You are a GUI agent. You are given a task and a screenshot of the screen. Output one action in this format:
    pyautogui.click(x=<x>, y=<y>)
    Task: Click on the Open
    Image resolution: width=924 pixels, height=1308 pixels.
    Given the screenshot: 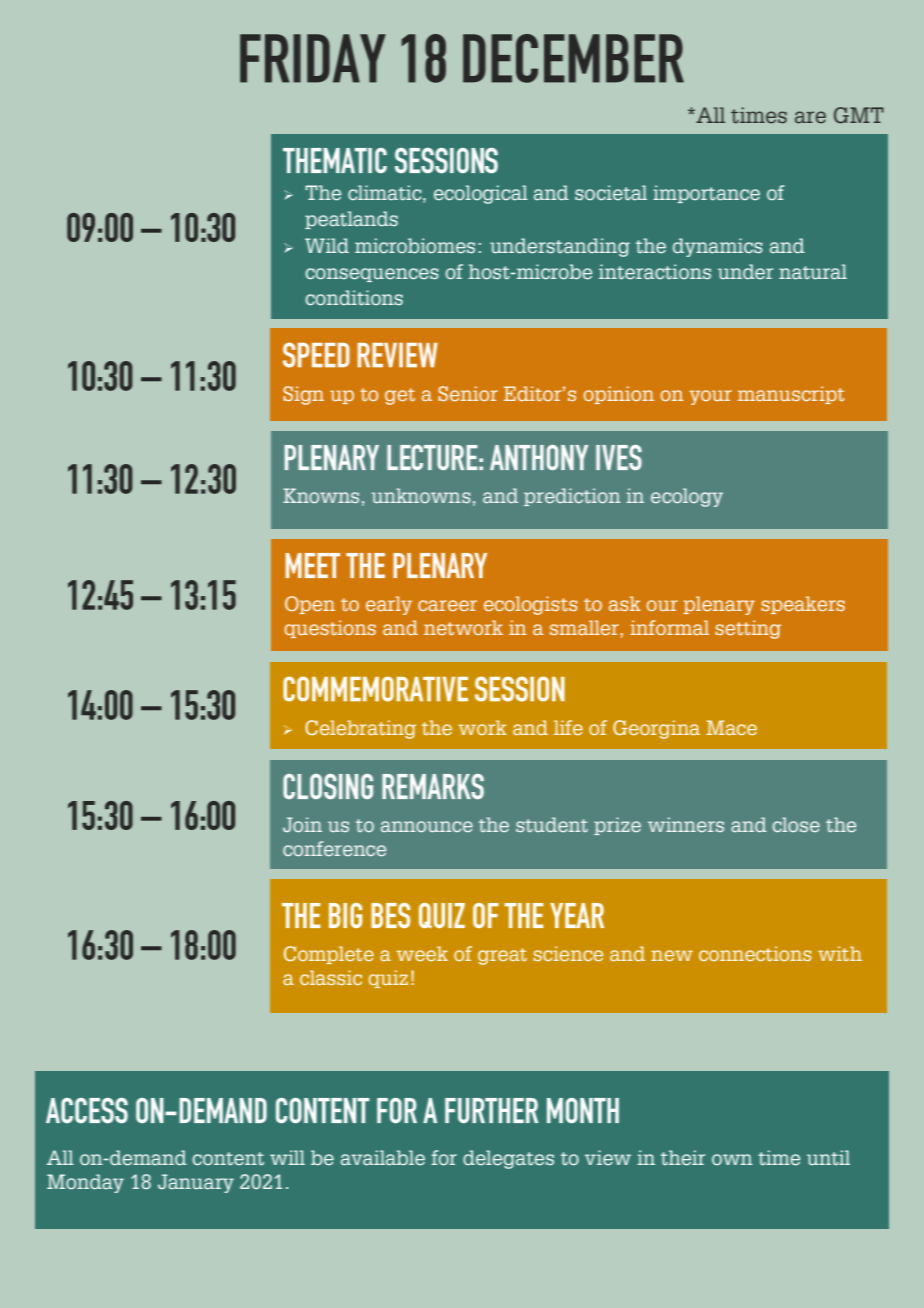 What is the action you would take?
    pyautogui.click(x=310, y=605)
